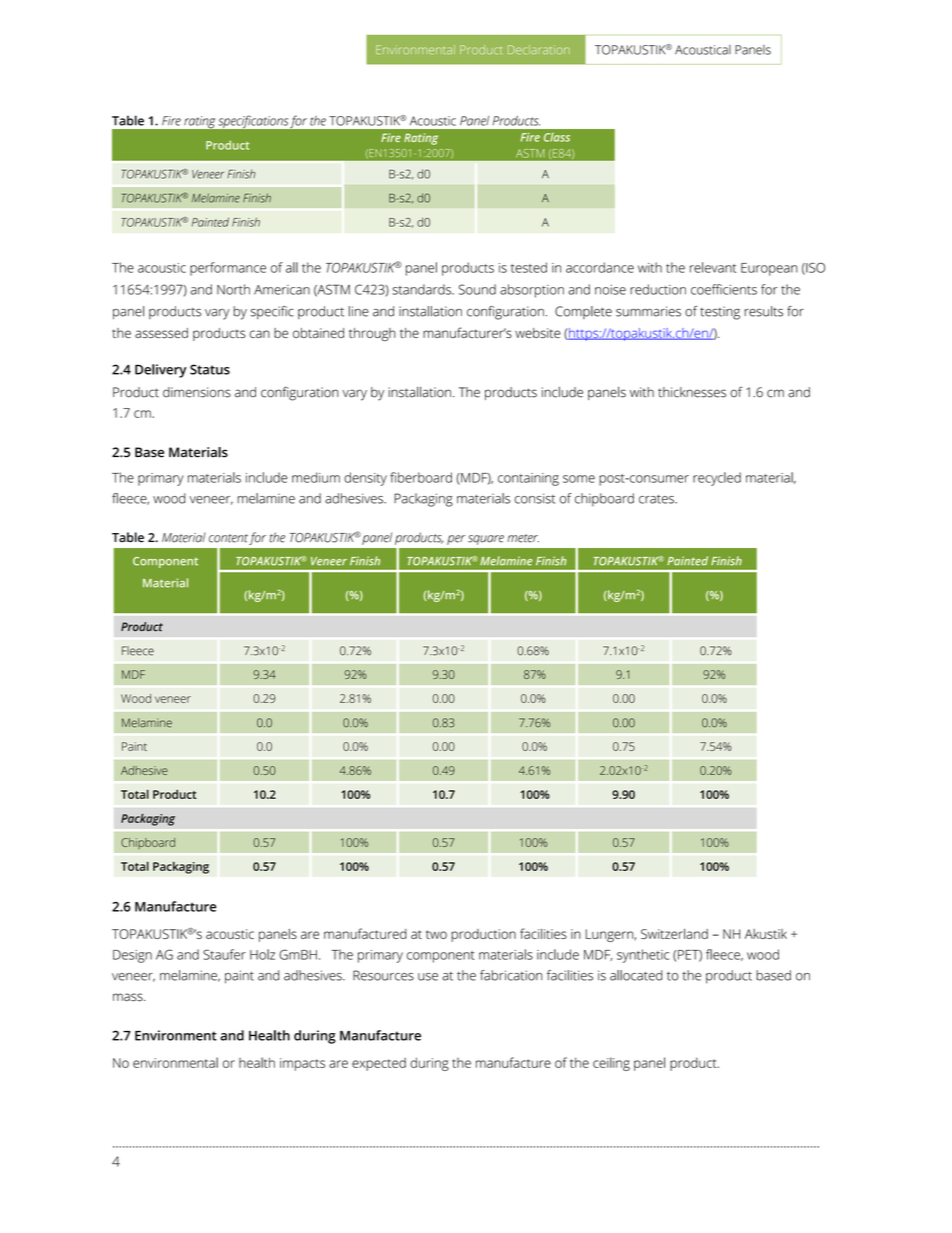  What do you see at coordinates (132, 956) in the image?
I see `Design` at bounding box center [132, 956].
